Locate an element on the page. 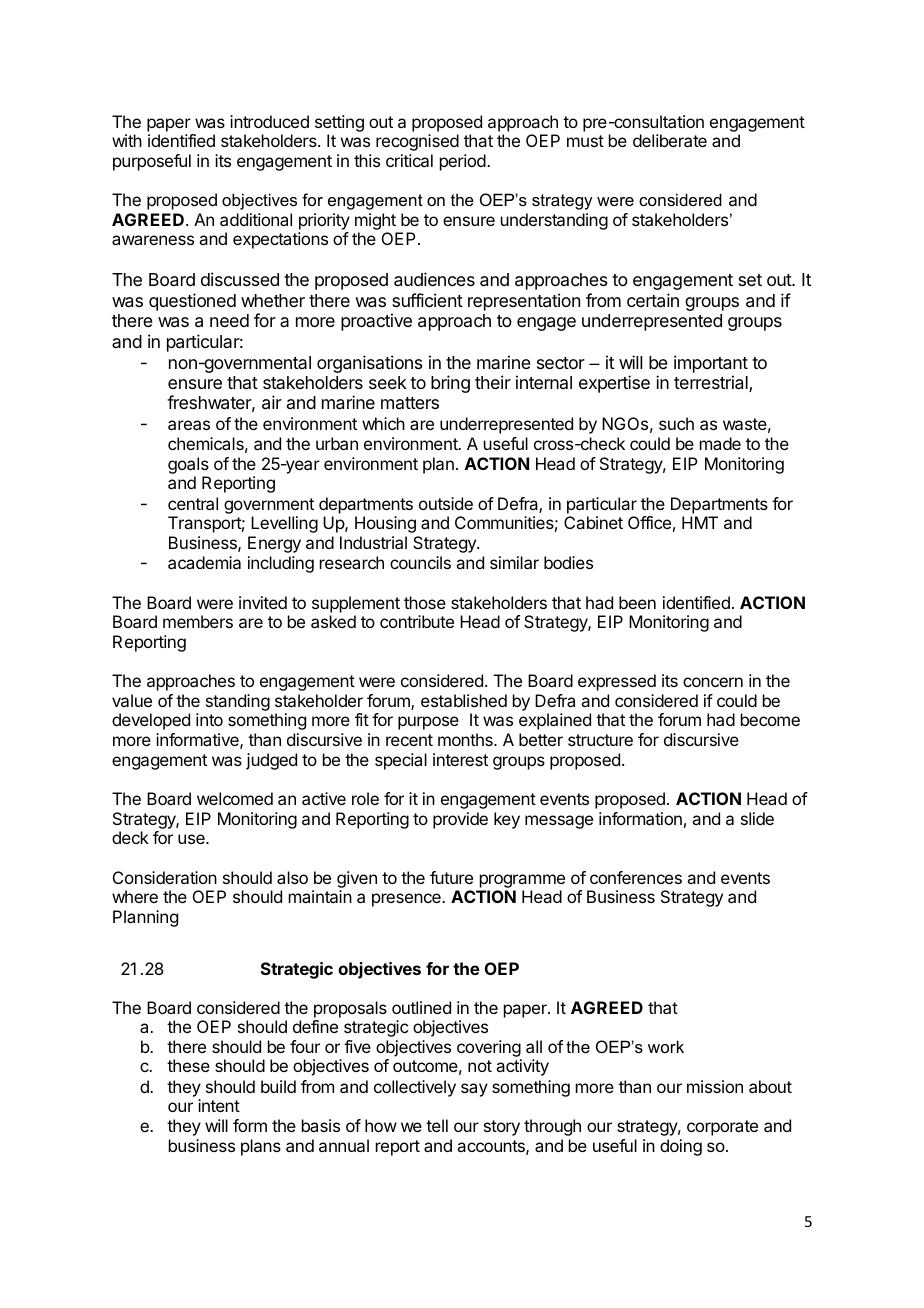  tell is located at coordinates (437, 1125).
